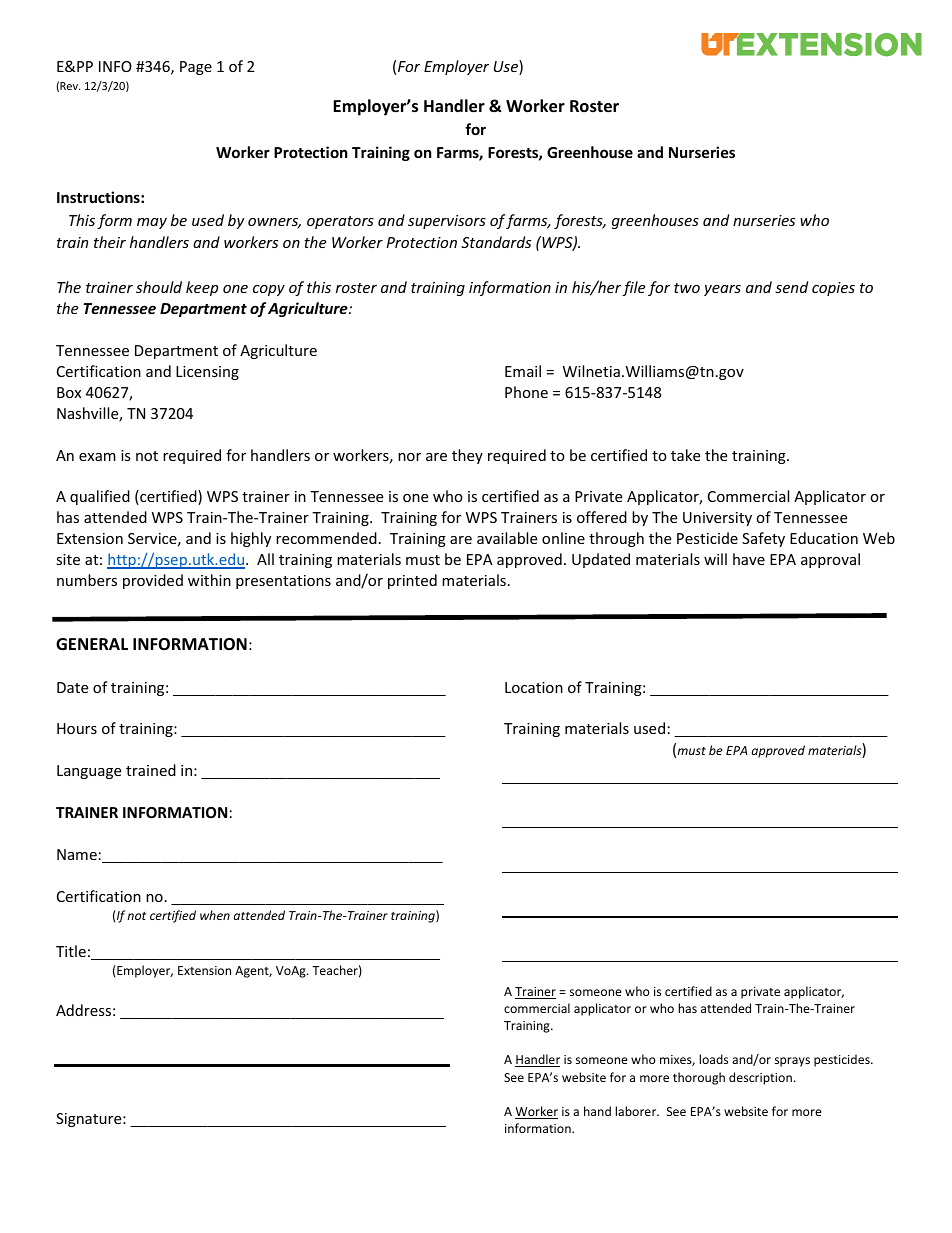  I want to click on Page, so click(196, 68).
